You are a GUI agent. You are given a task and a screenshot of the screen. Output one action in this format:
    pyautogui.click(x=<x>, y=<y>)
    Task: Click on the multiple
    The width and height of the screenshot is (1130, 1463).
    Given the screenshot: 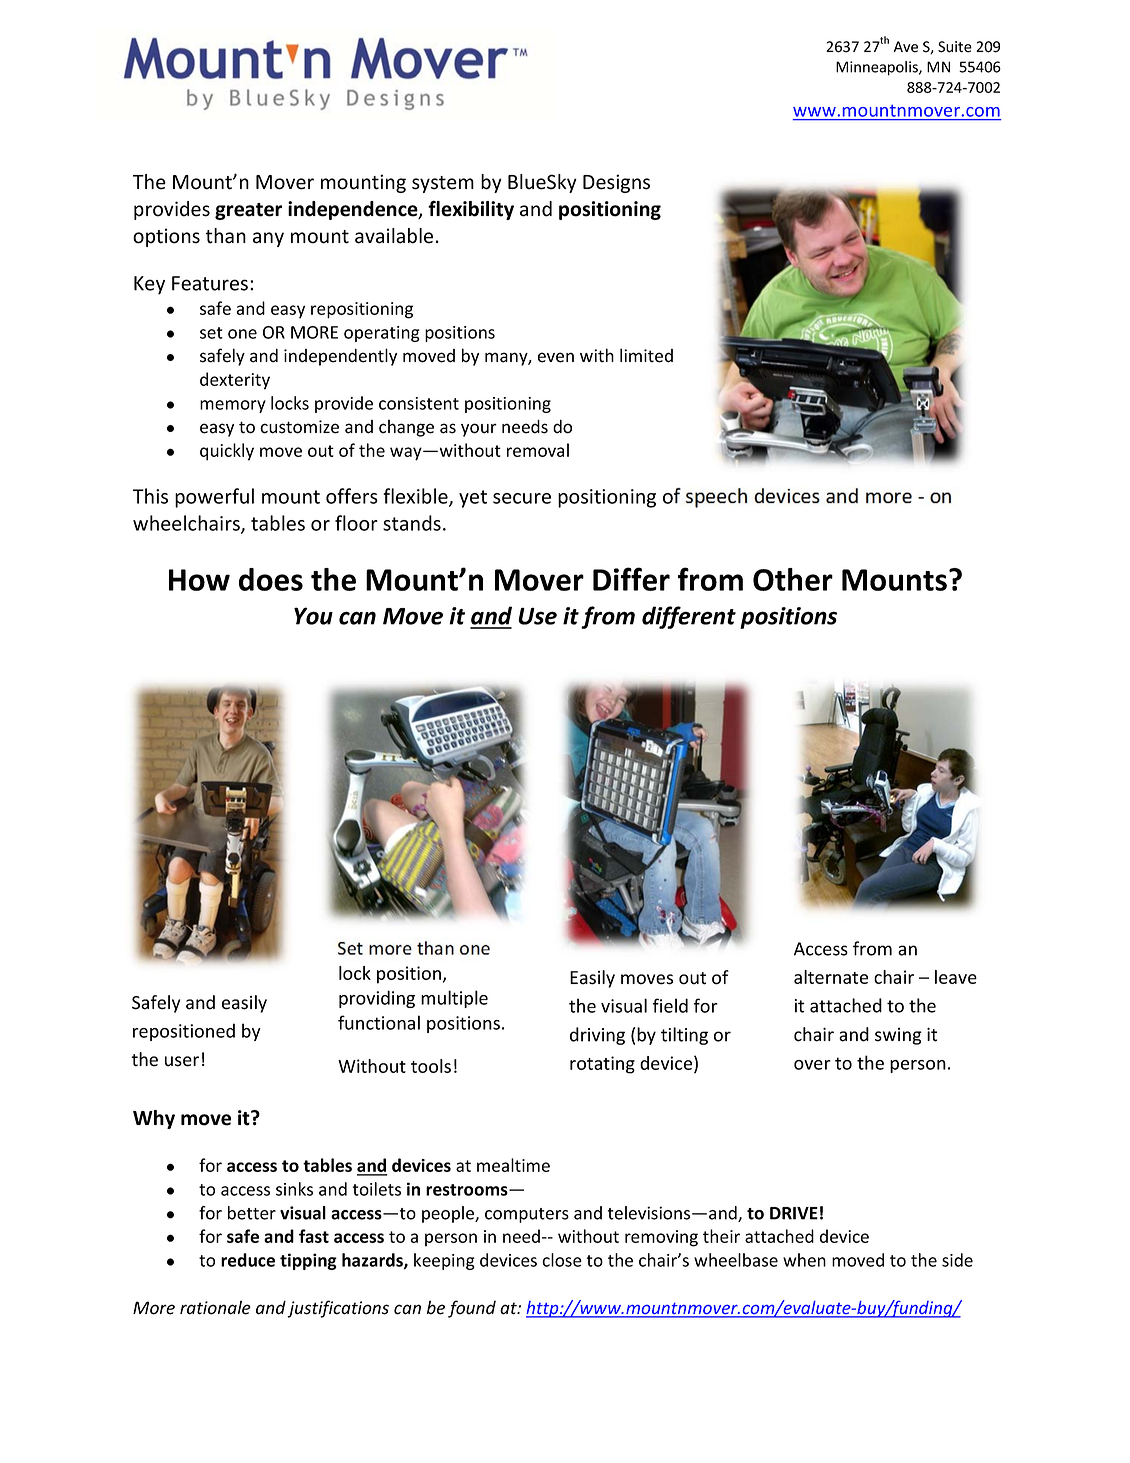 What is the action you would take?
    pyautogui.click(x=454, y=999)
